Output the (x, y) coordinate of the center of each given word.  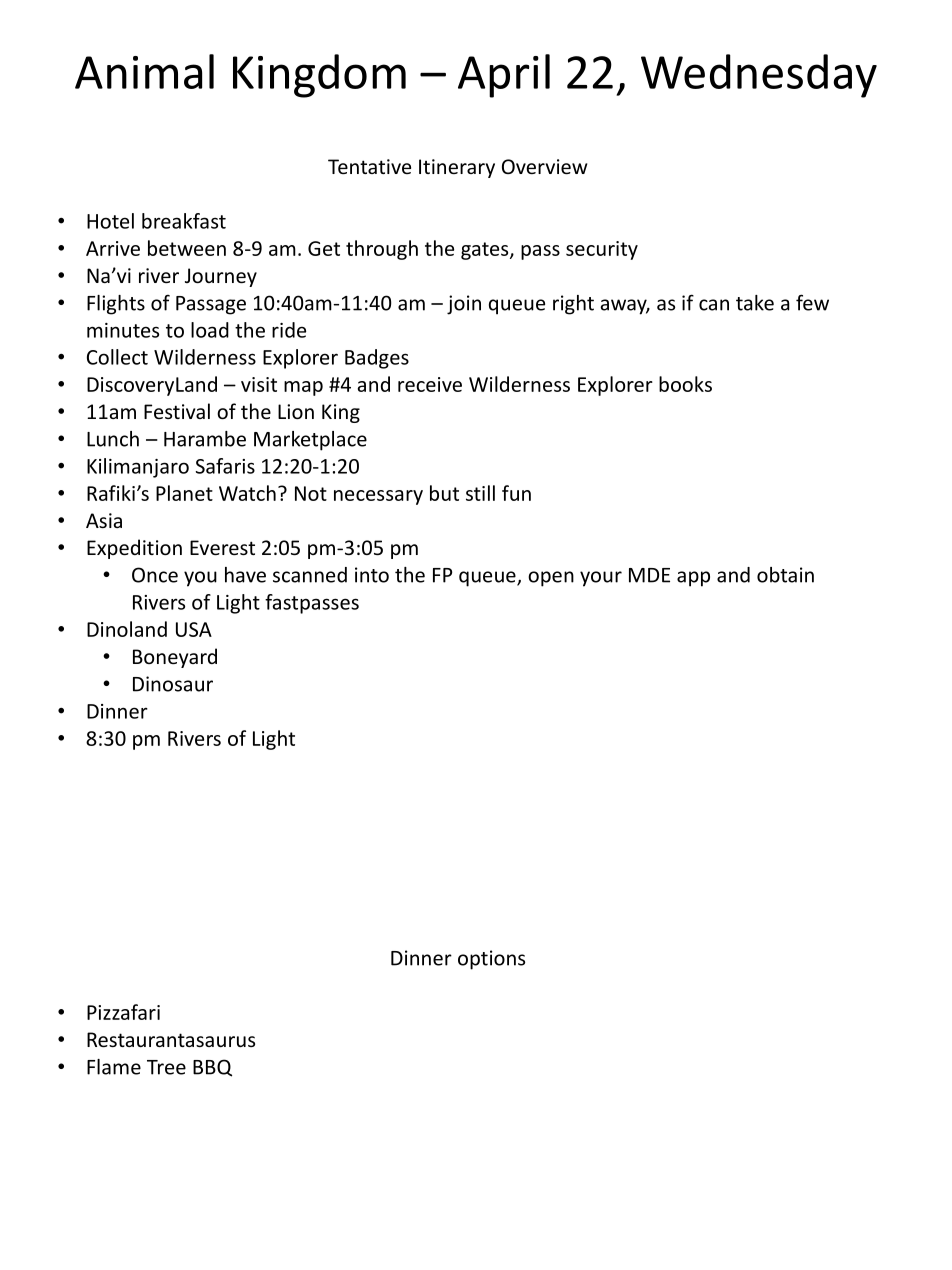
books (685, 384)
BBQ (212, 1068)
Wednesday (759, 76)
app (693, 579)
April (504, 76)
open (551, 579)
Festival (177, 411)
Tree (166, 1067)
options (491, 960)
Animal (144, 71)
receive (430, 384)
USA (194, 629)
